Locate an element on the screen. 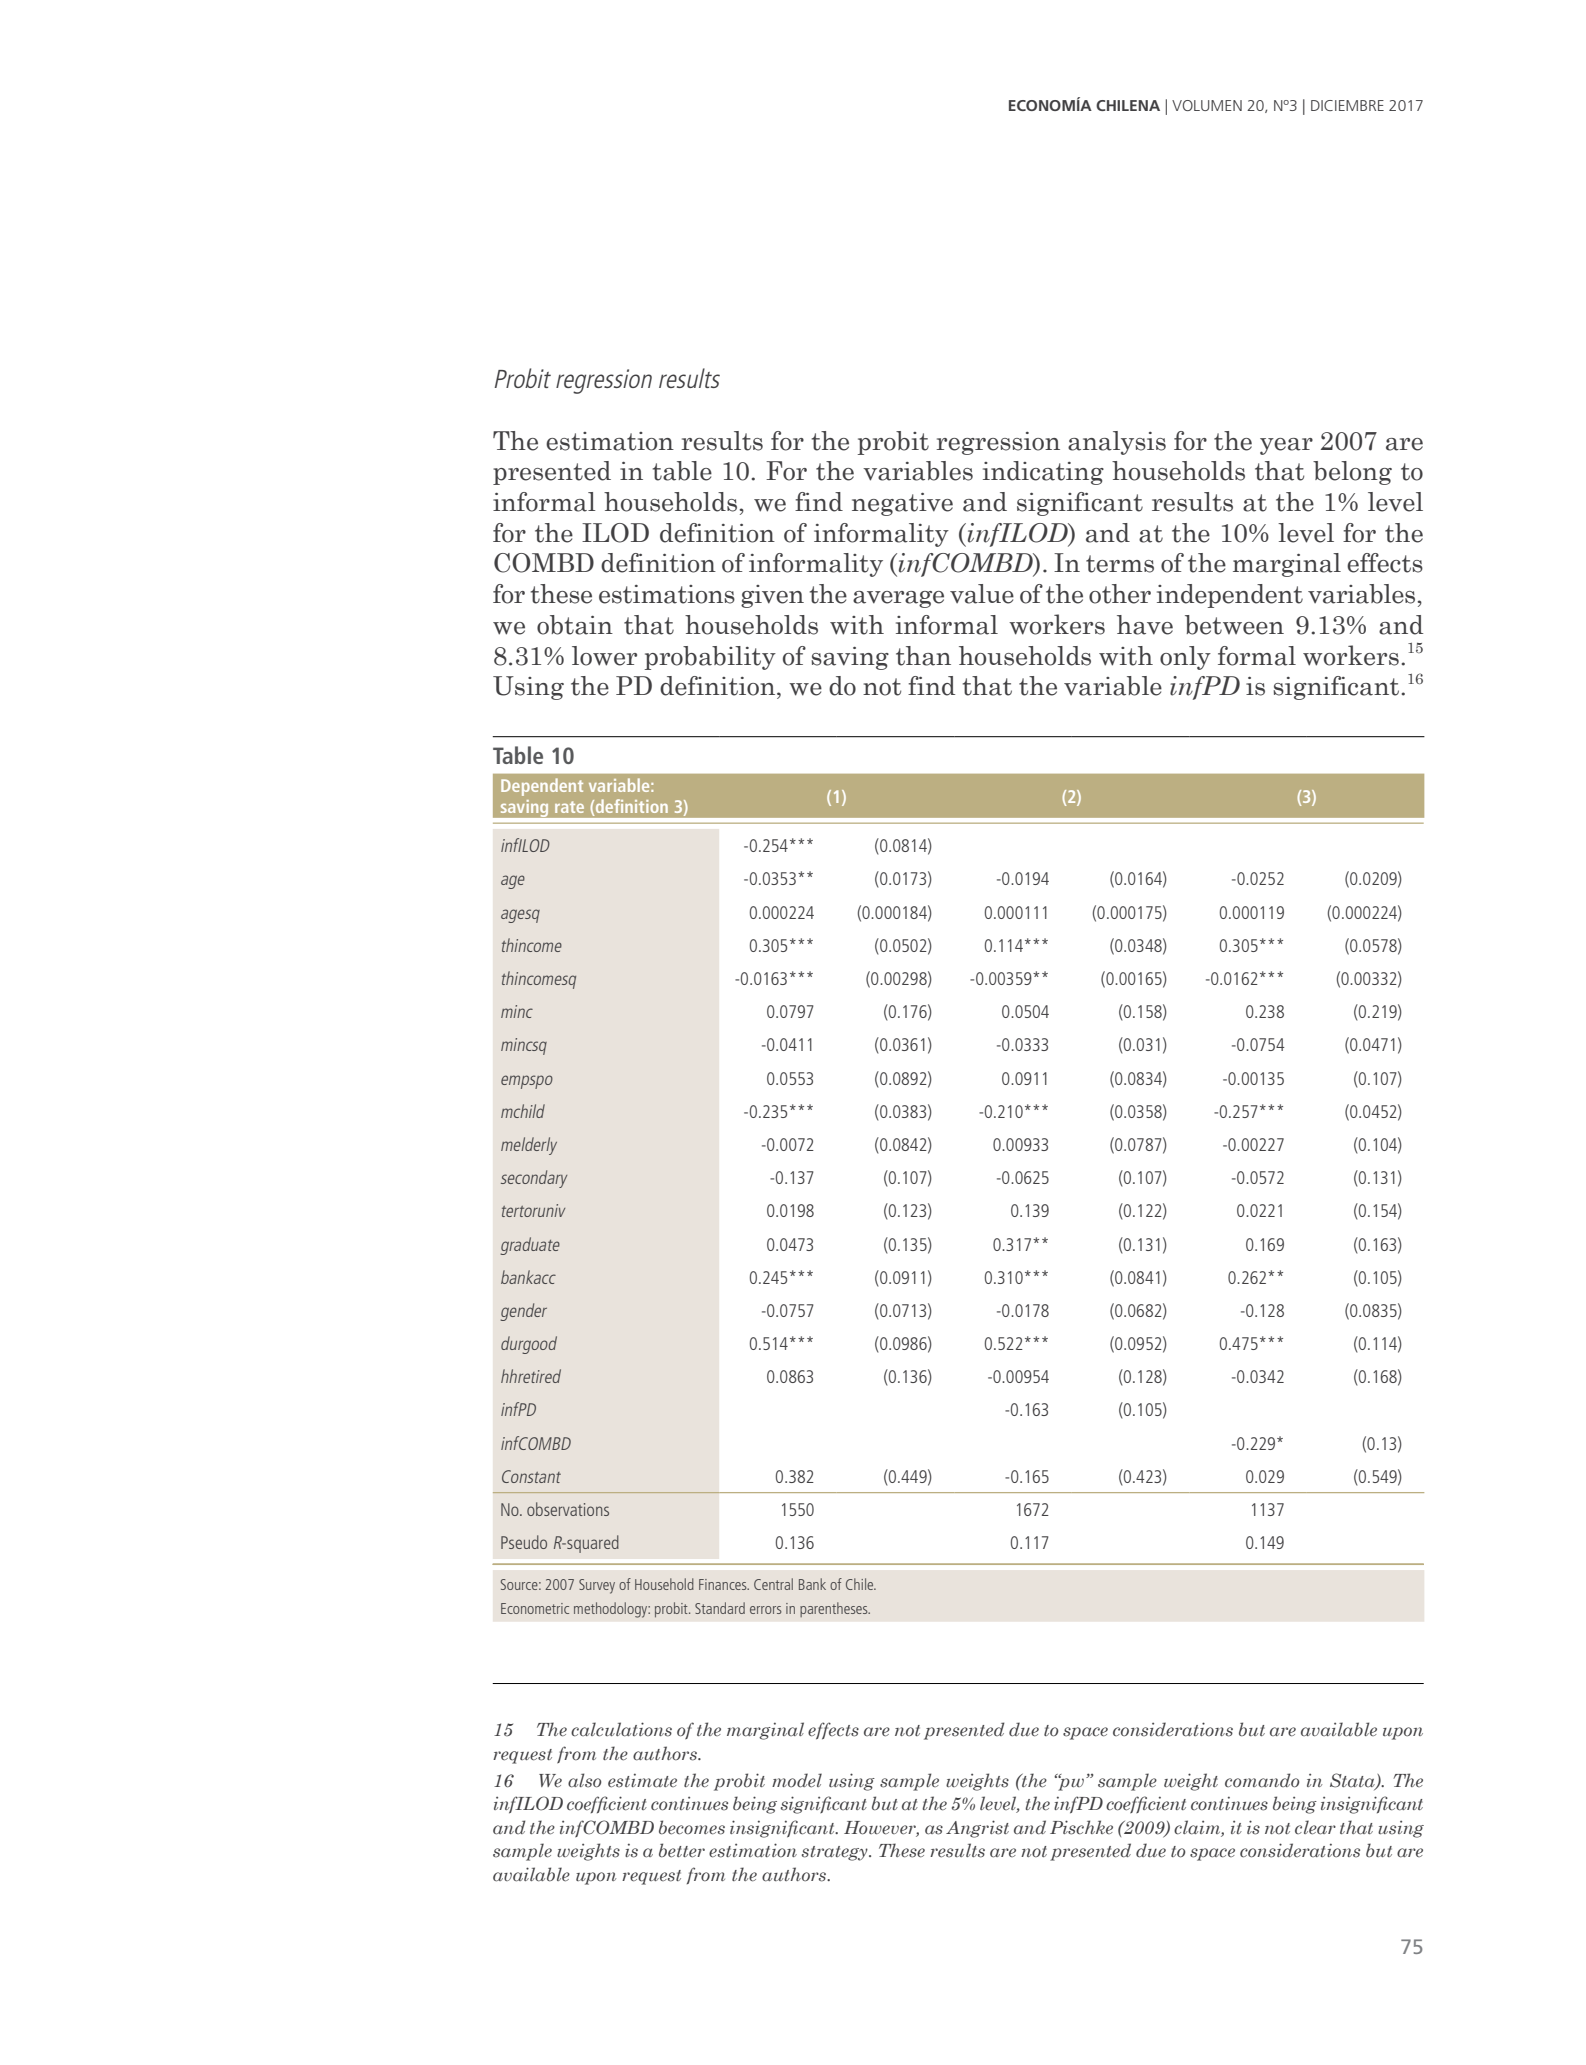 The width and height of the screenshot is (1586, 2065). lower is located at coordinates (604, 656).
